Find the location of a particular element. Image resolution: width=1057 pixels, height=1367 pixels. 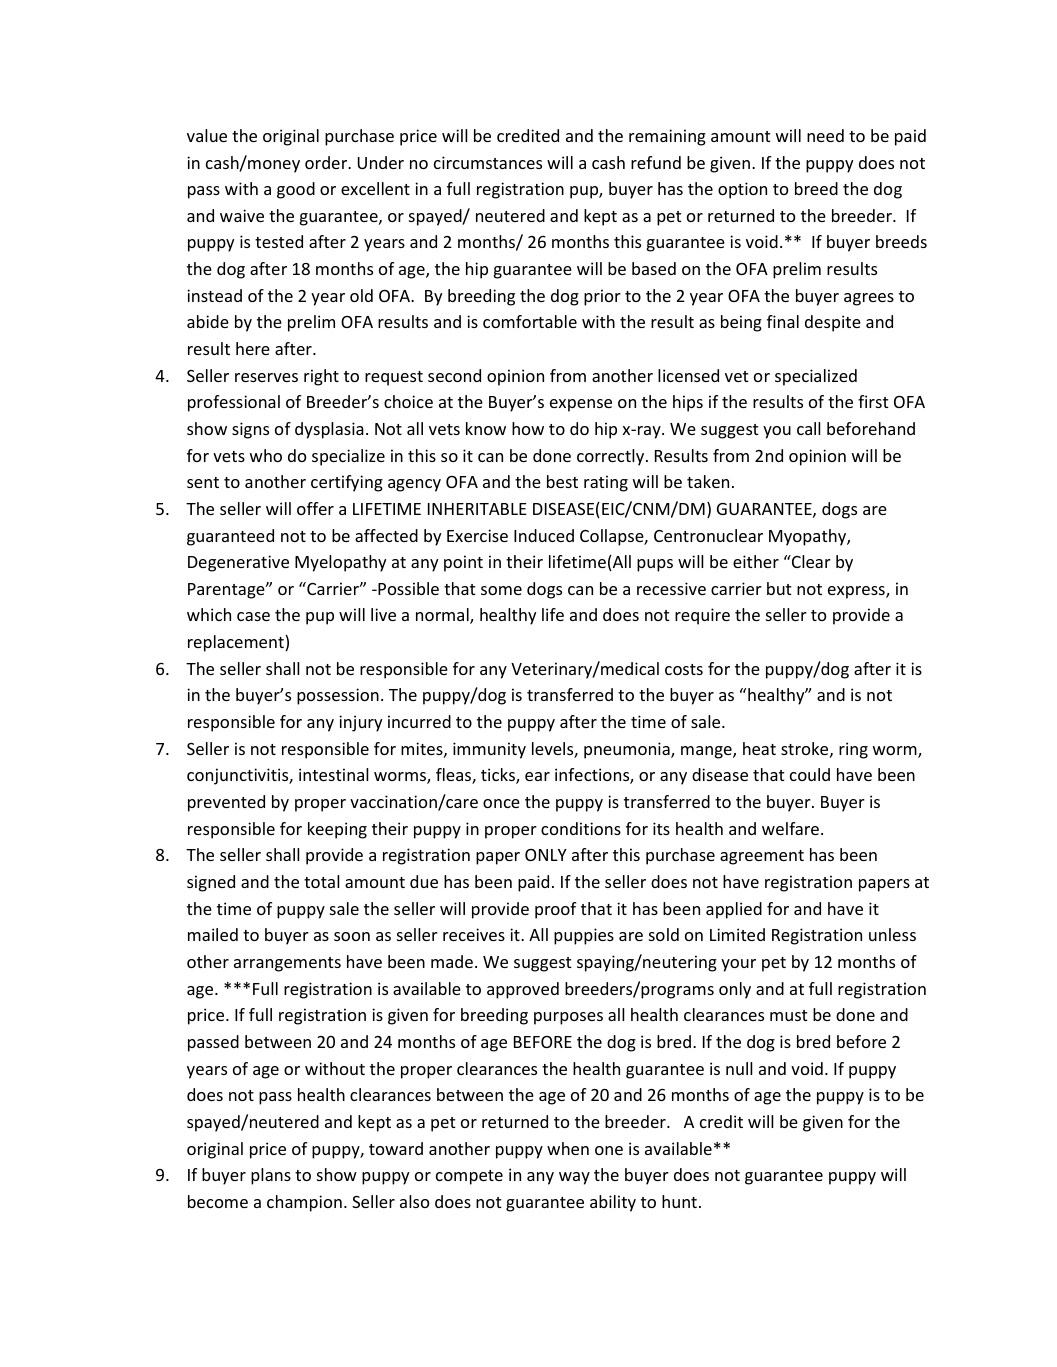

arrangements is located at coordinates (287, 964).
